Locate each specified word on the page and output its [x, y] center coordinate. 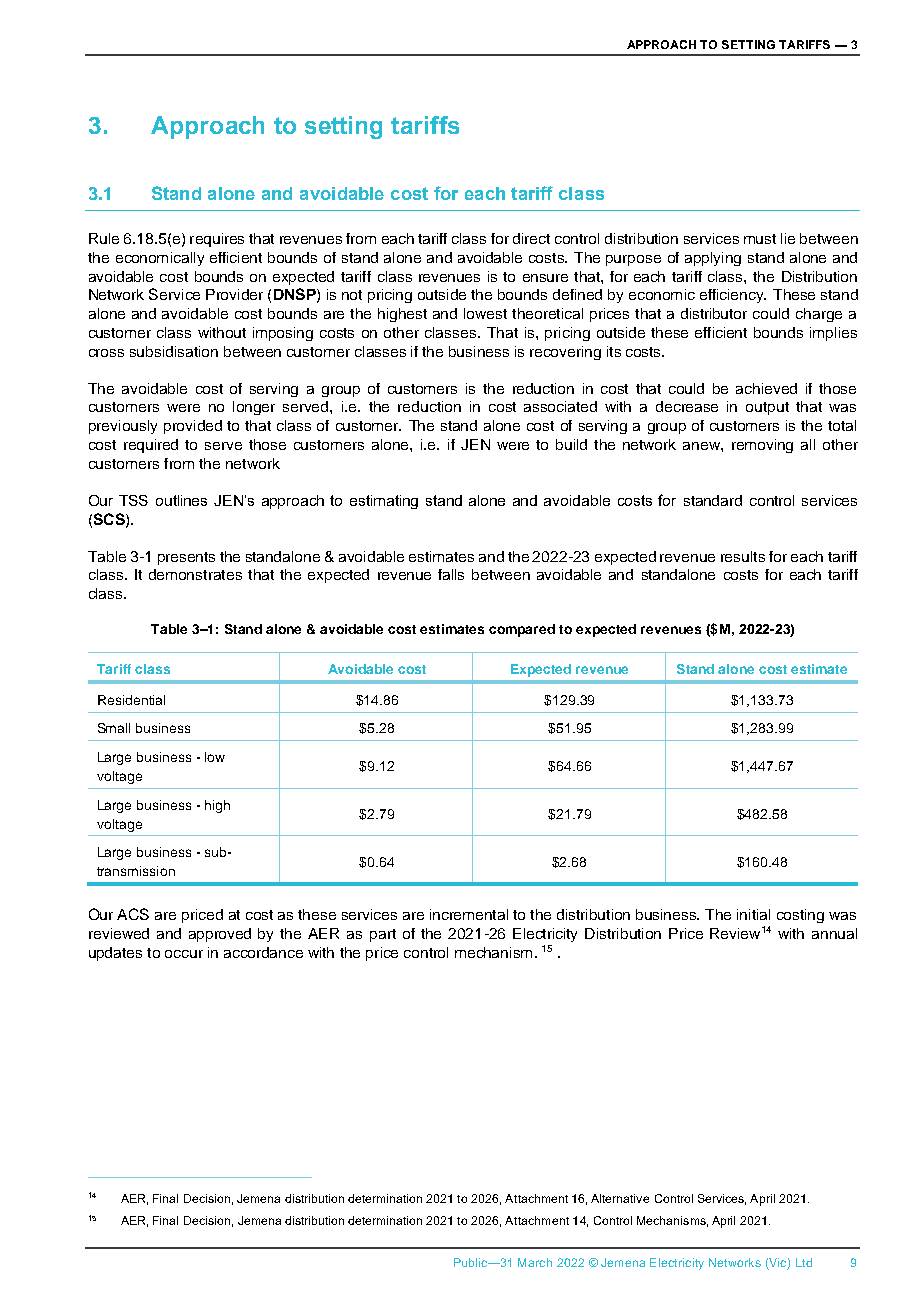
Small [114, 728]
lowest [485, 313]
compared [522, 630]
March [535, 1262]
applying [713, 259]
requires [217, 240]
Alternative [620, 1198]
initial [753, 914]
